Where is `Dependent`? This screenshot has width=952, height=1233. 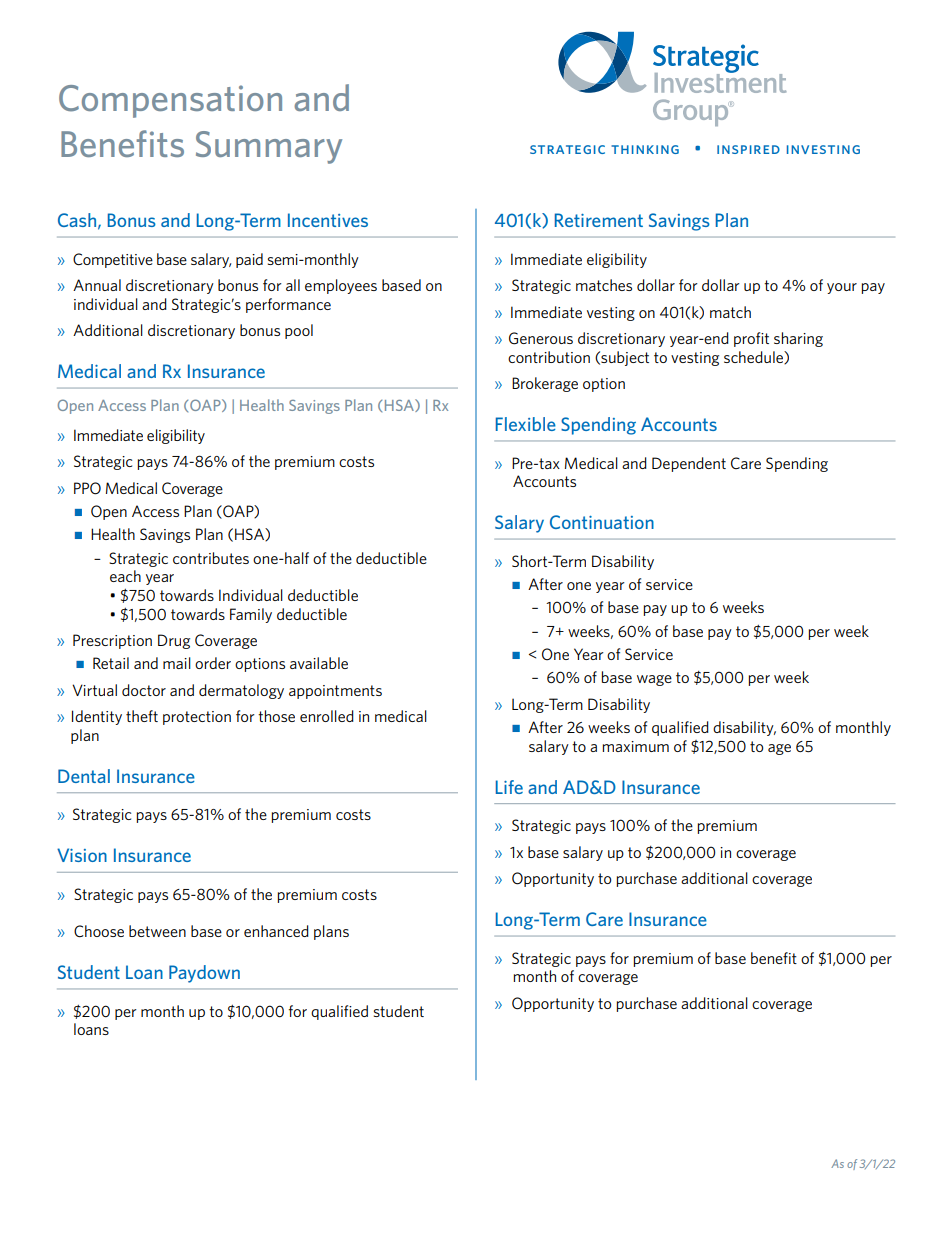 Dependent is located at coordinates (689, 464).
